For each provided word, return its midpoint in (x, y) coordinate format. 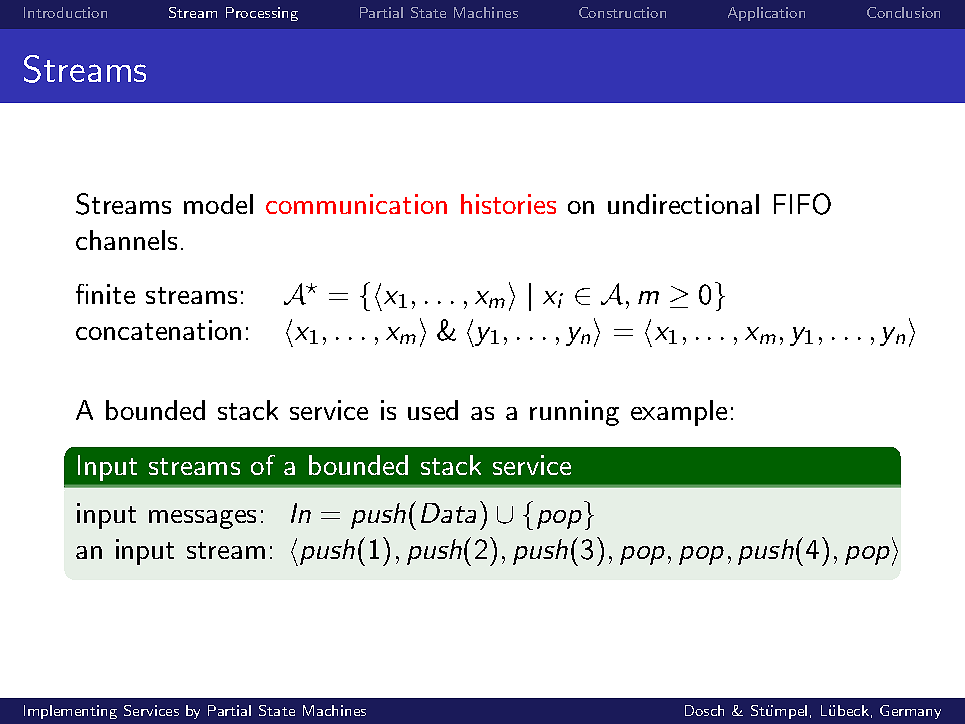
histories (508, 204)
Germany (910, 712)
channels (126, 240)
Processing (262, 14)
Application (766, 14)
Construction (622, 12)
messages (202, 519)
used (433, 410)
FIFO (802, 204)
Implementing (70, 712)
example (679, 413)
